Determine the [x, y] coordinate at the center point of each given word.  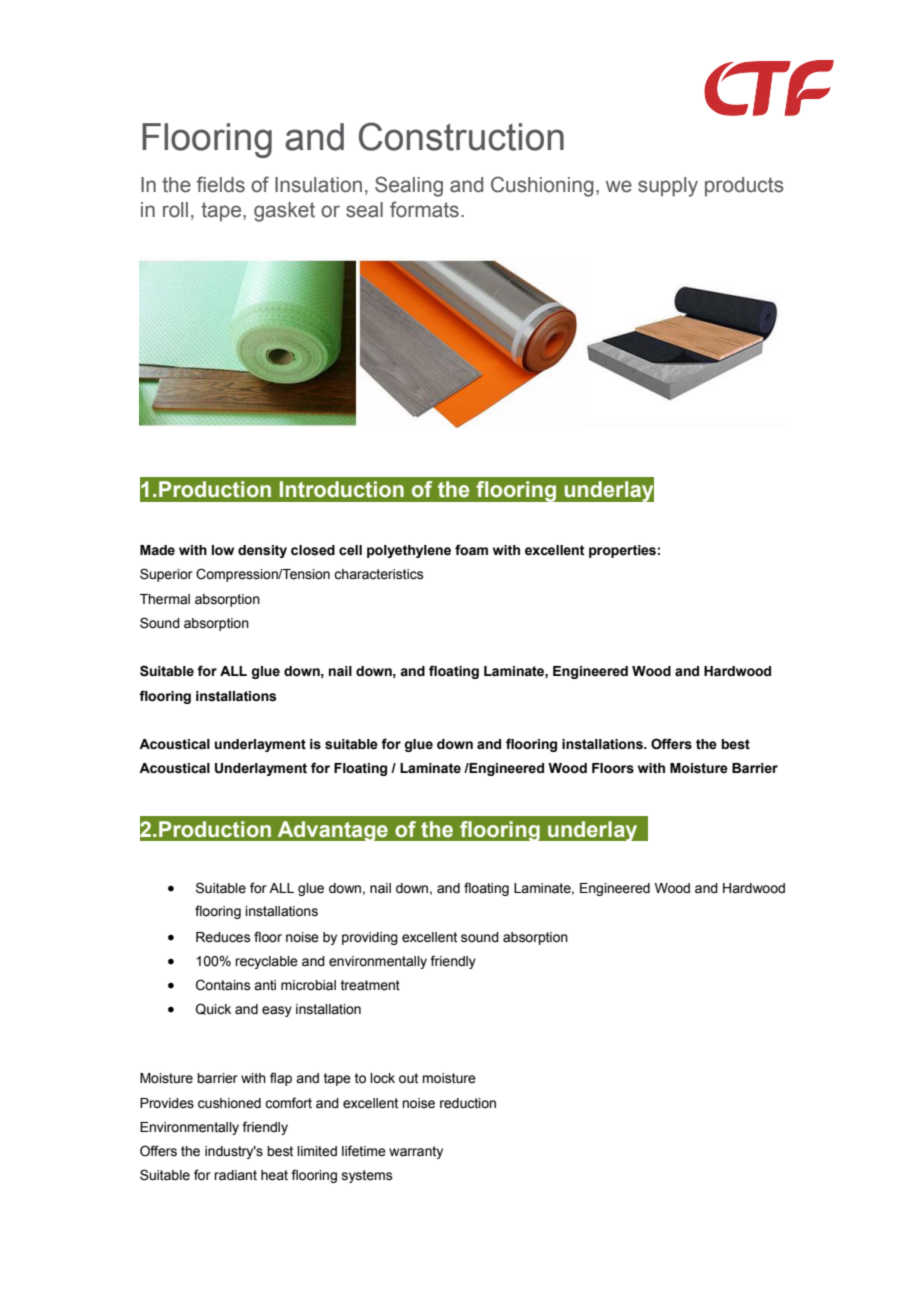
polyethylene [409, 551]
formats [424, 209]
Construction [461, 136]
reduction [468, 1103]
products [744, 186]
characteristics [379, 574]
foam [471, 550]
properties [622, 551]
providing [370, 938]
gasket [284, 212]
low [223, 550]
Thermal [165, 599]
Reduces [223, 937]
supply [668, 187]
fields [221, 184]
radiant [235, 1175]
